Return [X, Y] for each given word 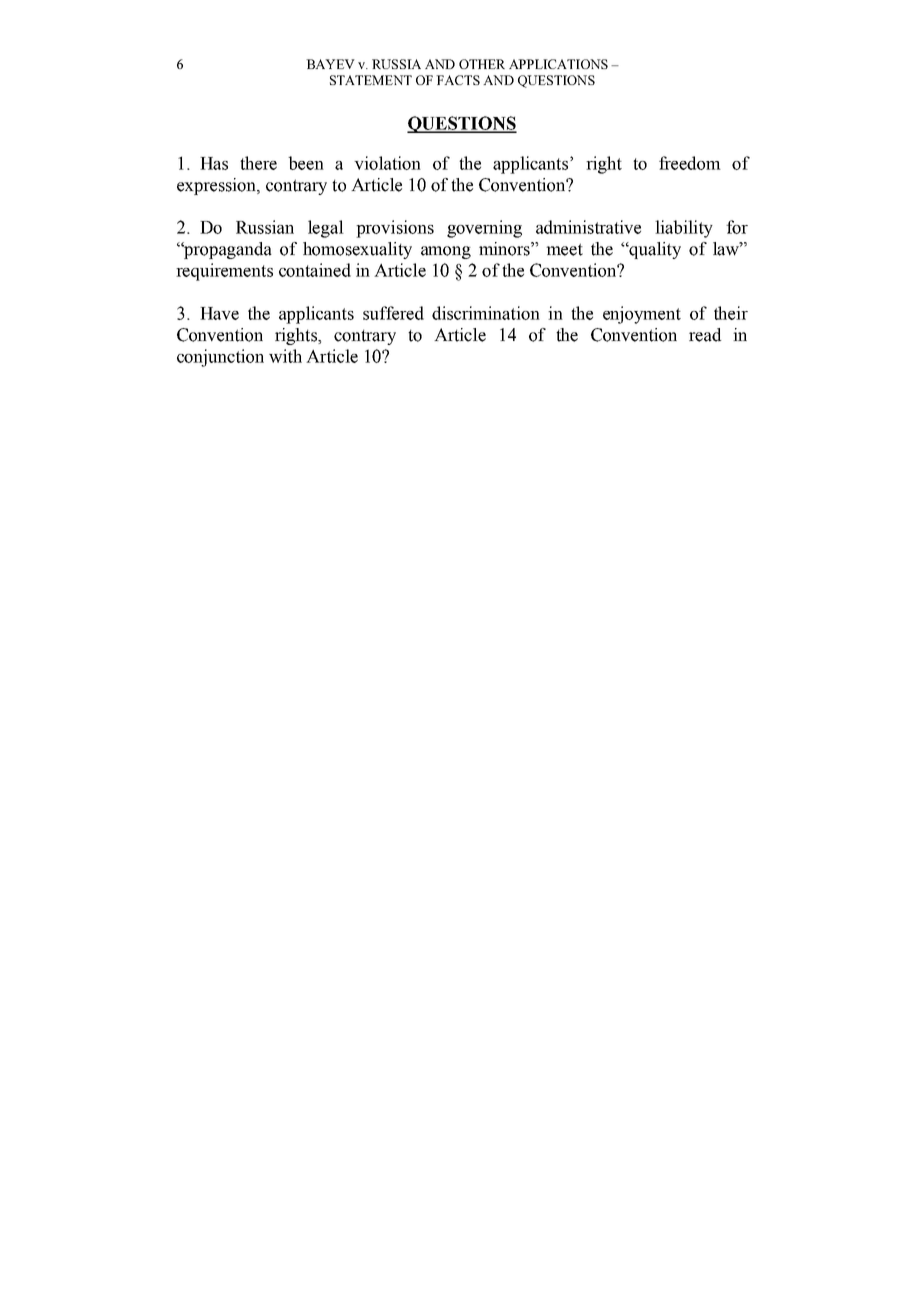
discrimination [486, 313]
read [705, 335]
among [446, 252]
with [285, 356]
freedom [690, 163]
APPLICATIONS [558, 64]
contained [315, 270]
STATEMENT [371, 80]
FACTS [458, 80]
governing [484, 229]
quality [654, 250]
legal [326, 229]
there [258, 163]
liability [684, 229]
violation [387, 163]
